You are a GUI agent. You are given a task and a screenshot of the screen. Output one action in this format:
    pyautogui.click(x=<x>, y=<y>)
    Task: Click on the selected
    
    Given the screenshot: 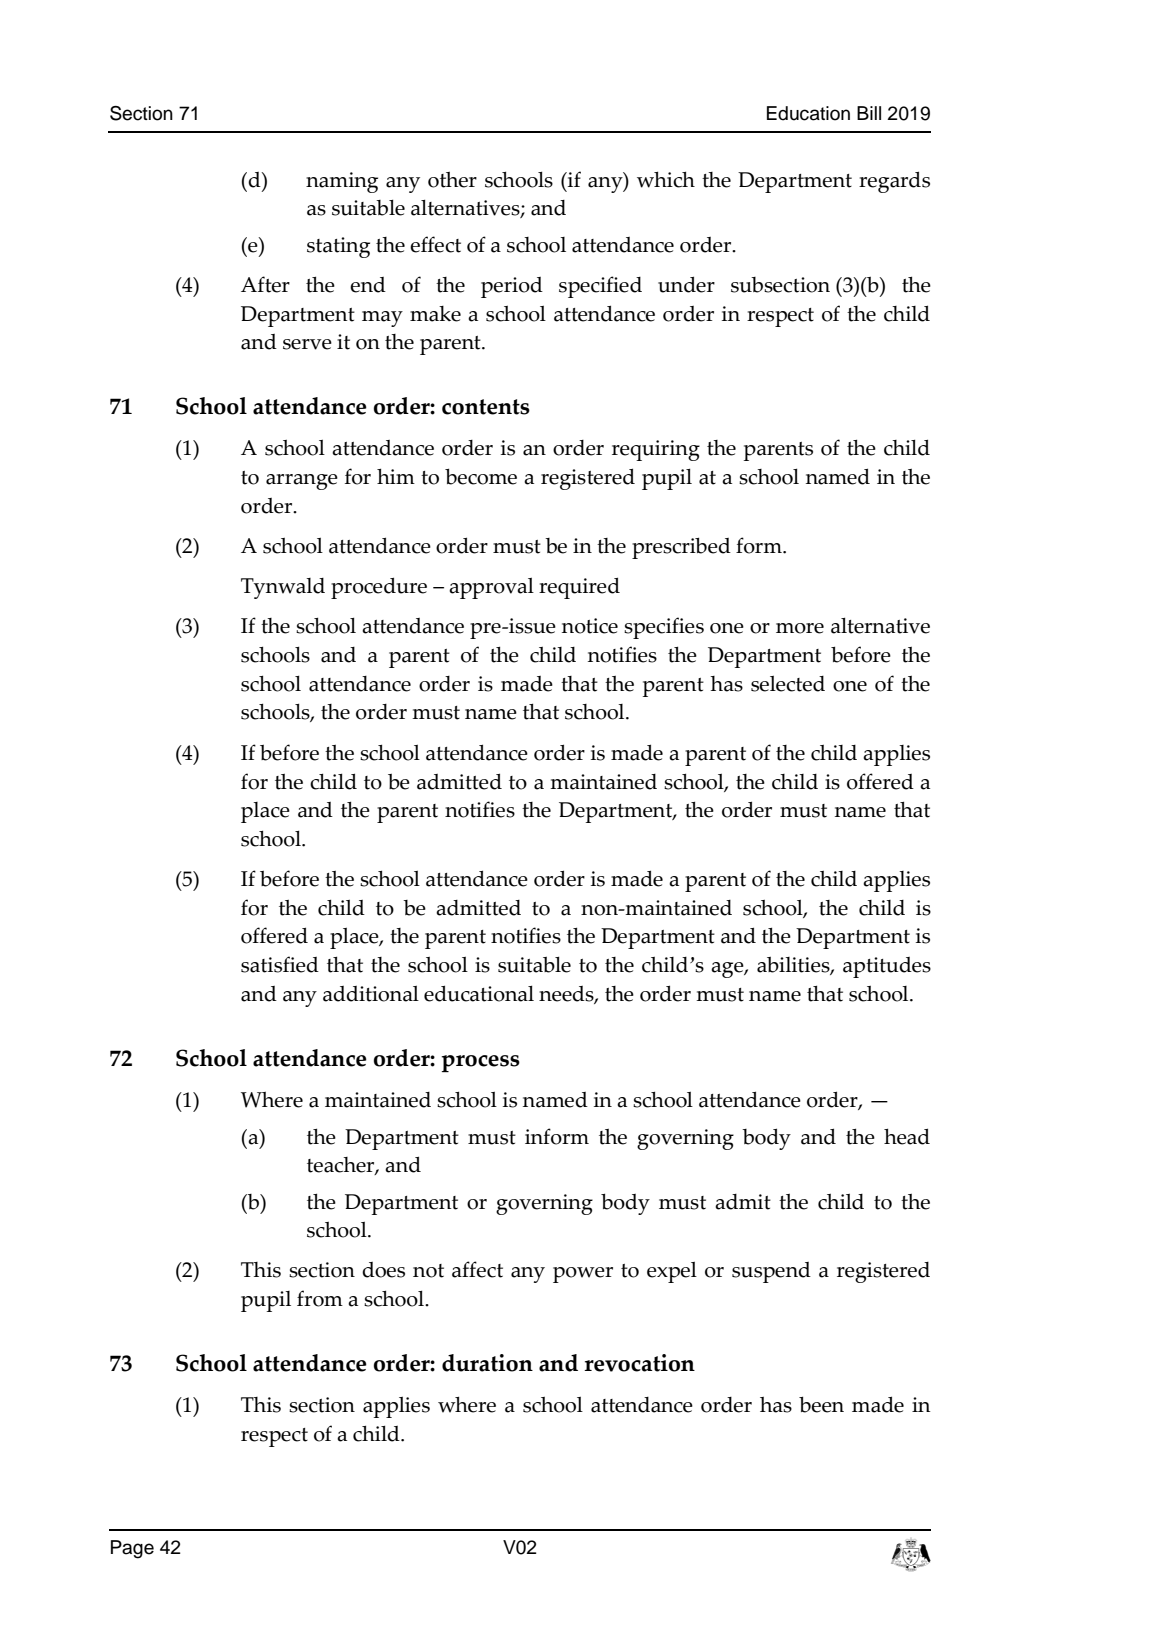 What is the action you would take?
    pyautogui.click(x=788, y=684)
